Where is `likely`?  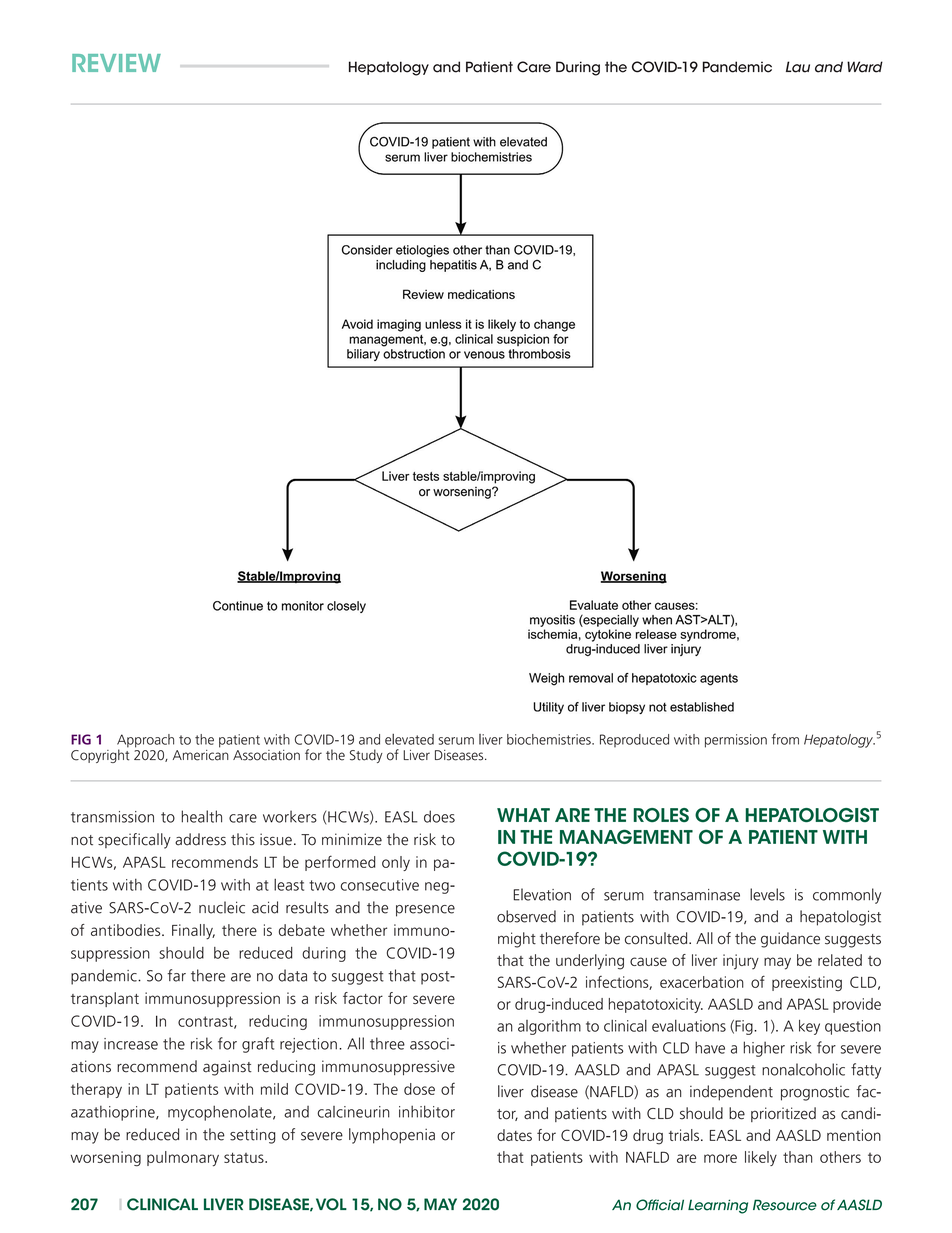
likely is located at coordinates (761, 1158).
